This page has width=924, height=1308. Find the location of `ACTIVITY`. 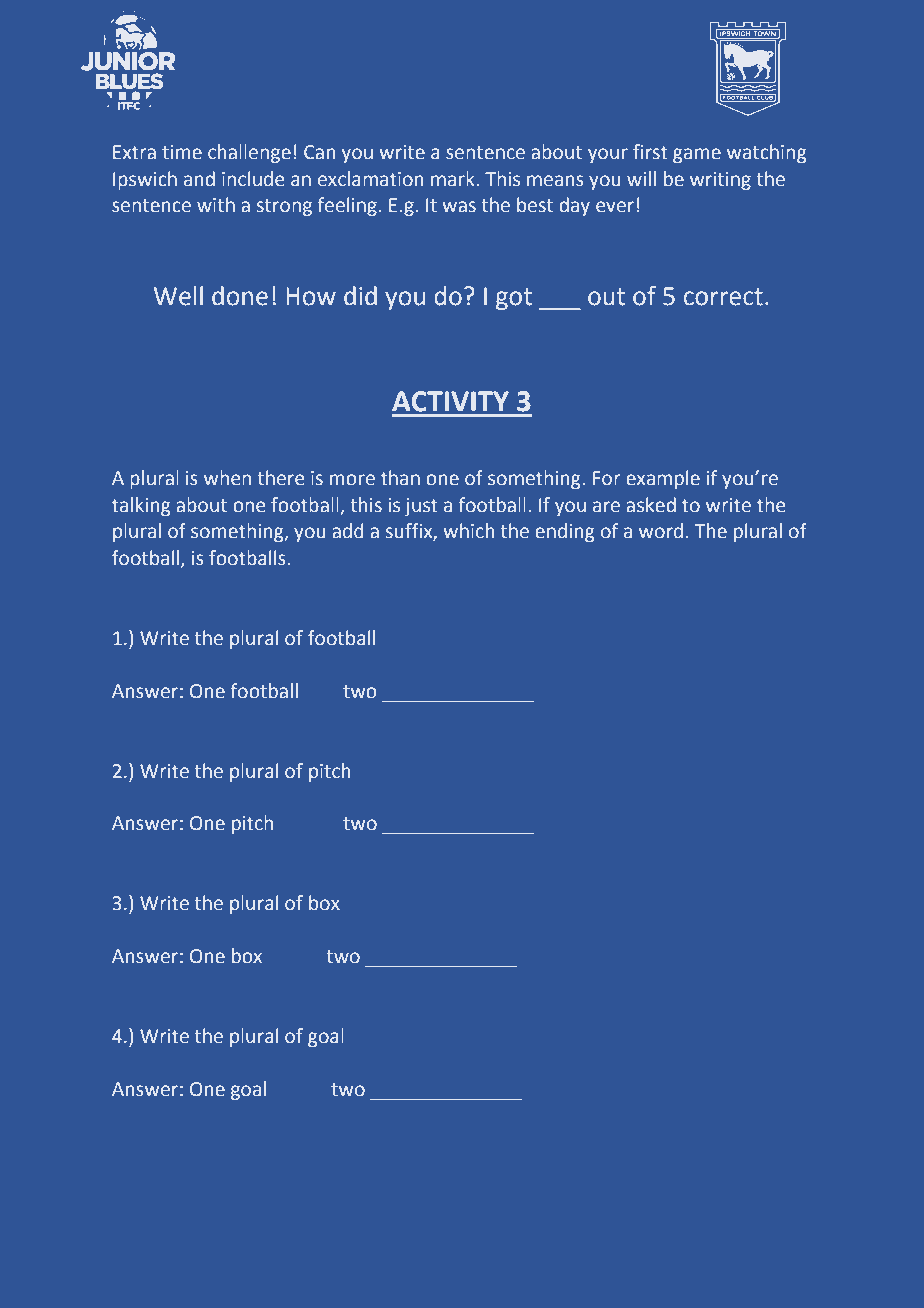

ACTIVITY is located at coordinates (450, 401).
